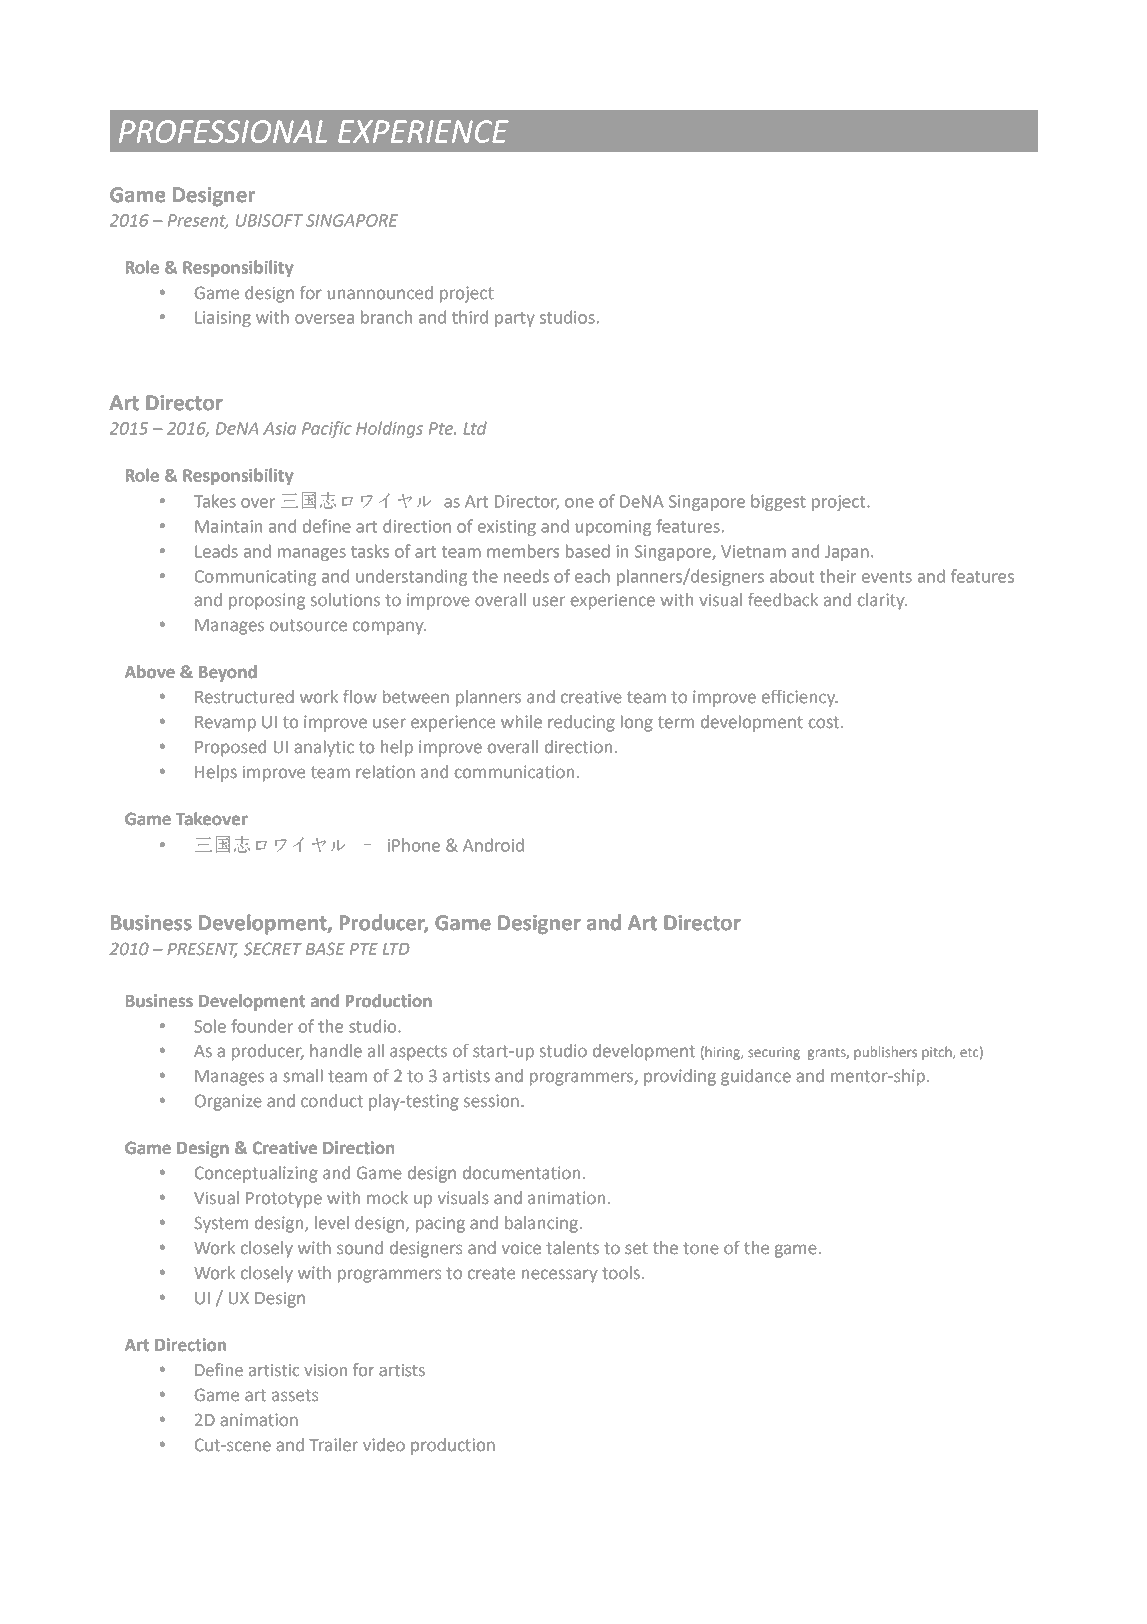  I want to click on guidance, so click(756, 1077).
